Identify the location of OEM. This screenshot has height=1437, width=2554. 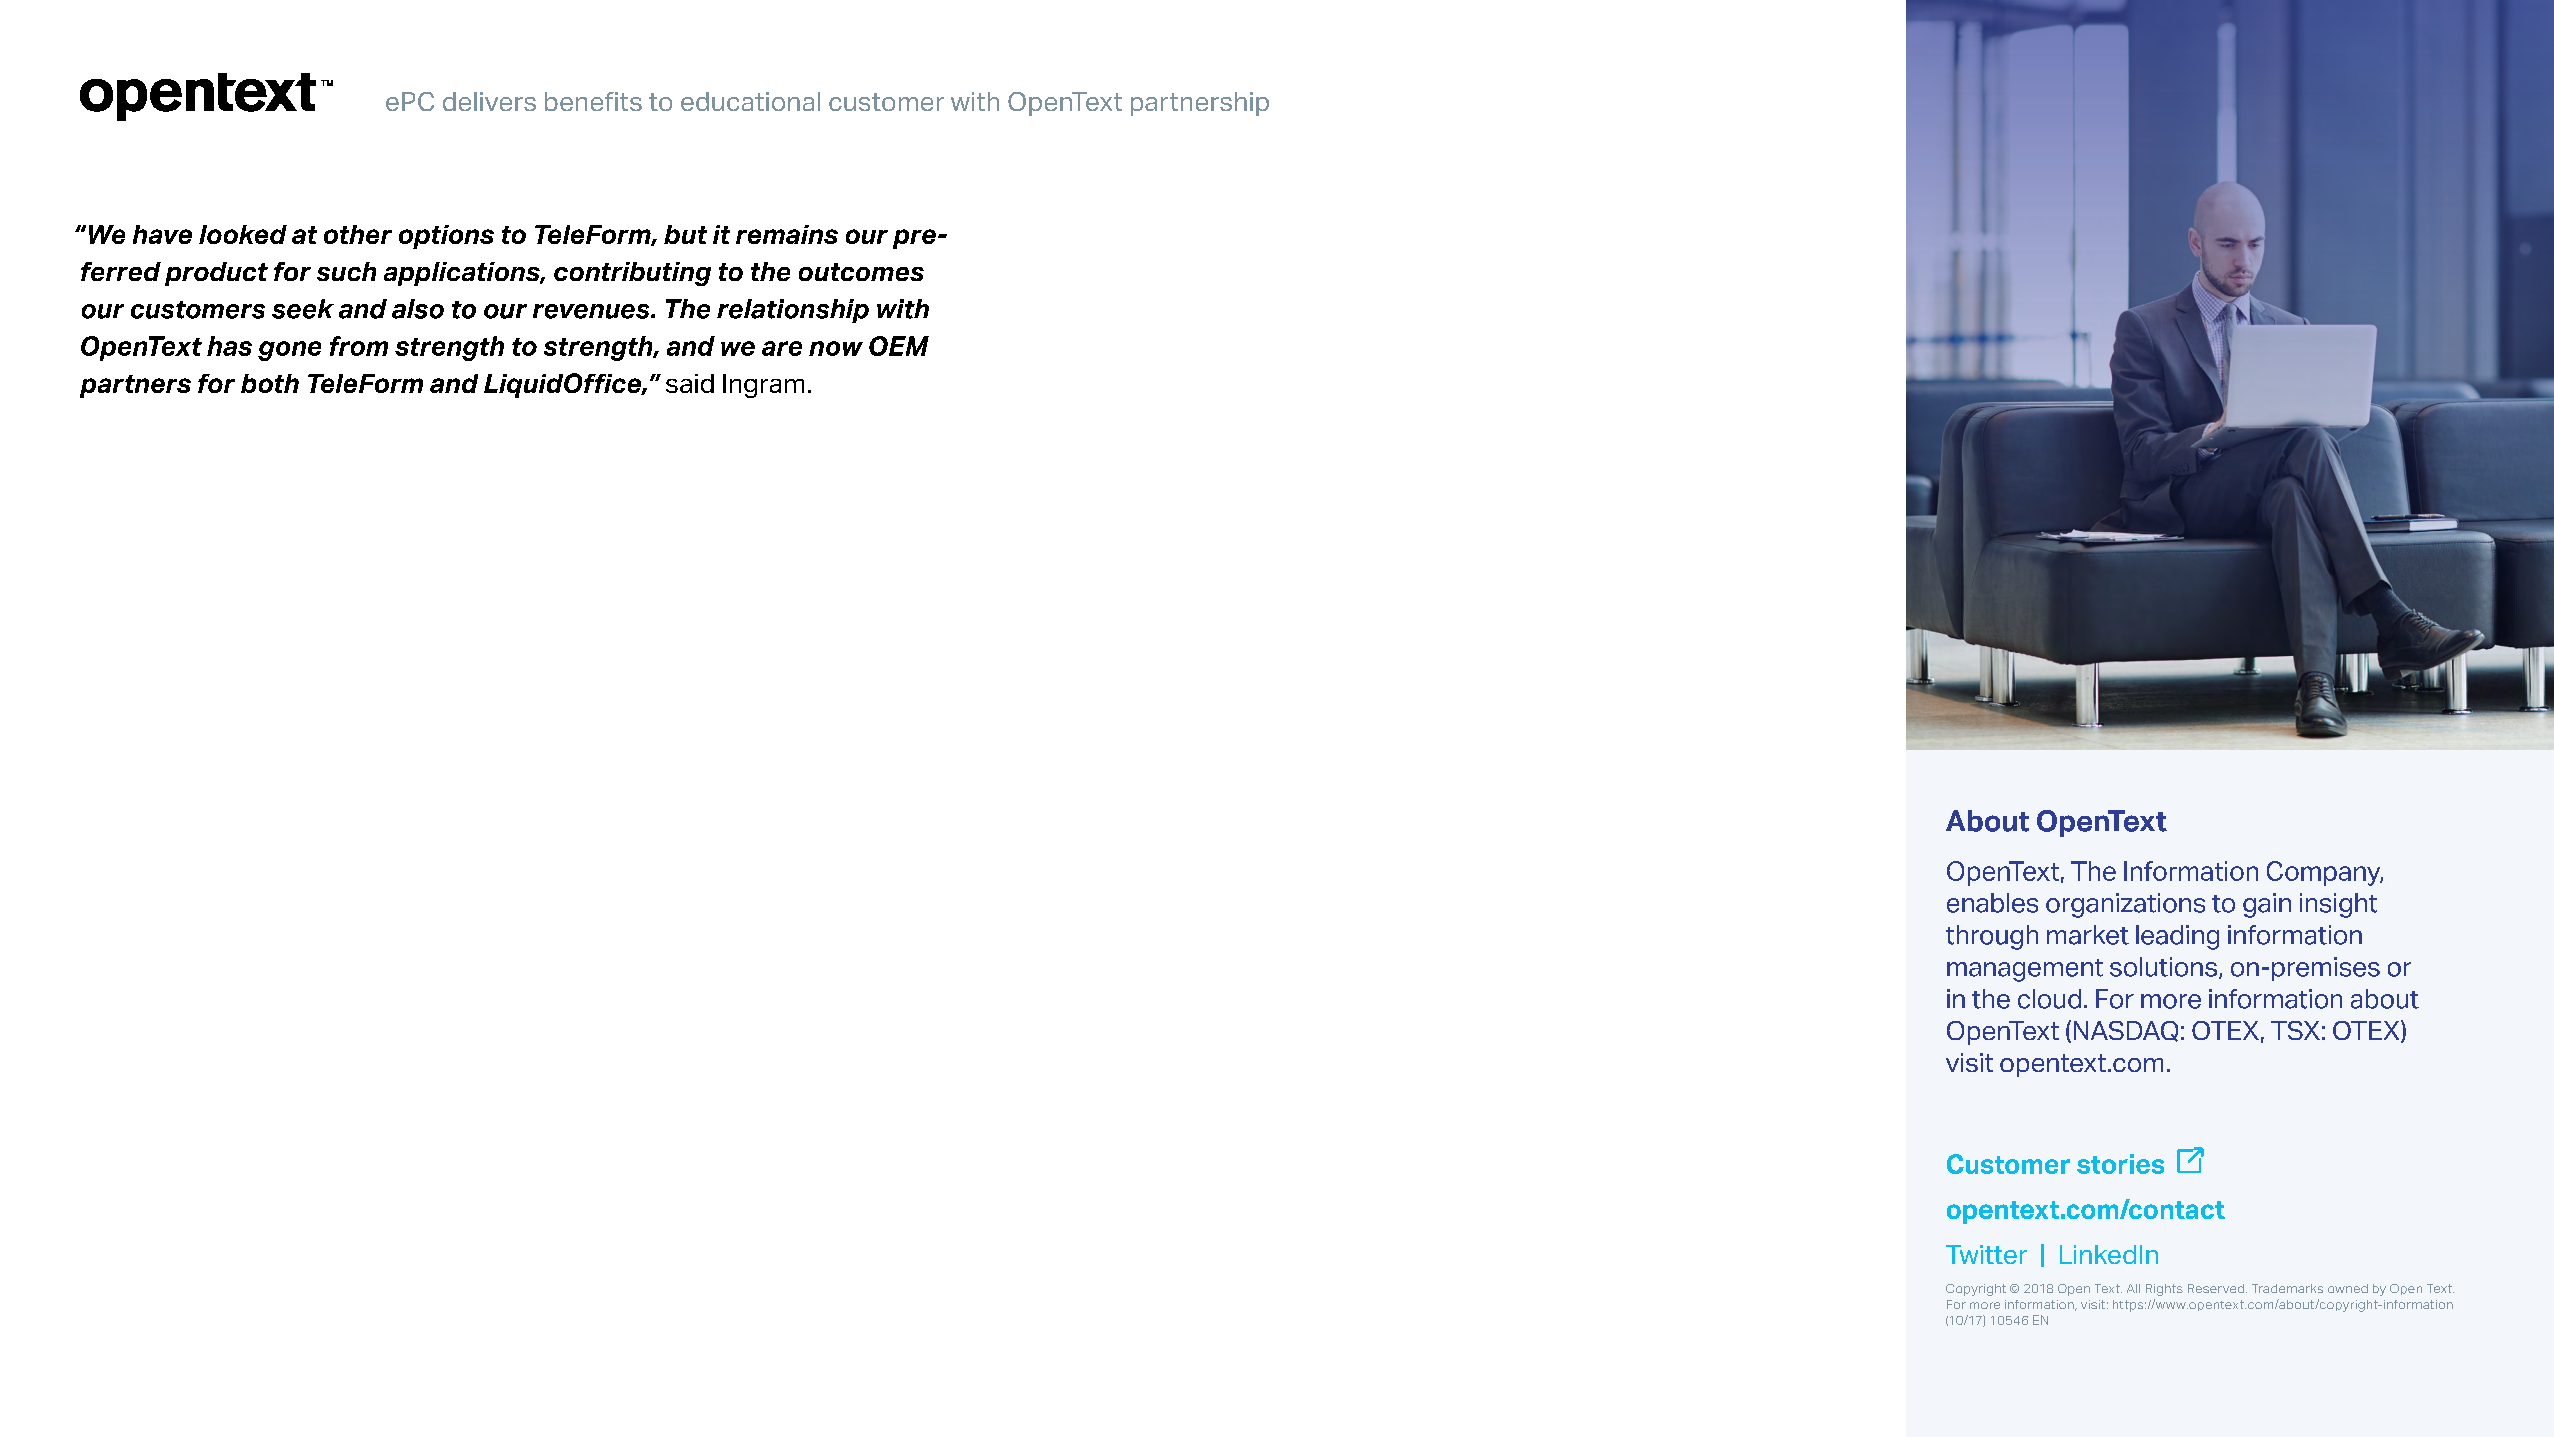
(899, 346).
